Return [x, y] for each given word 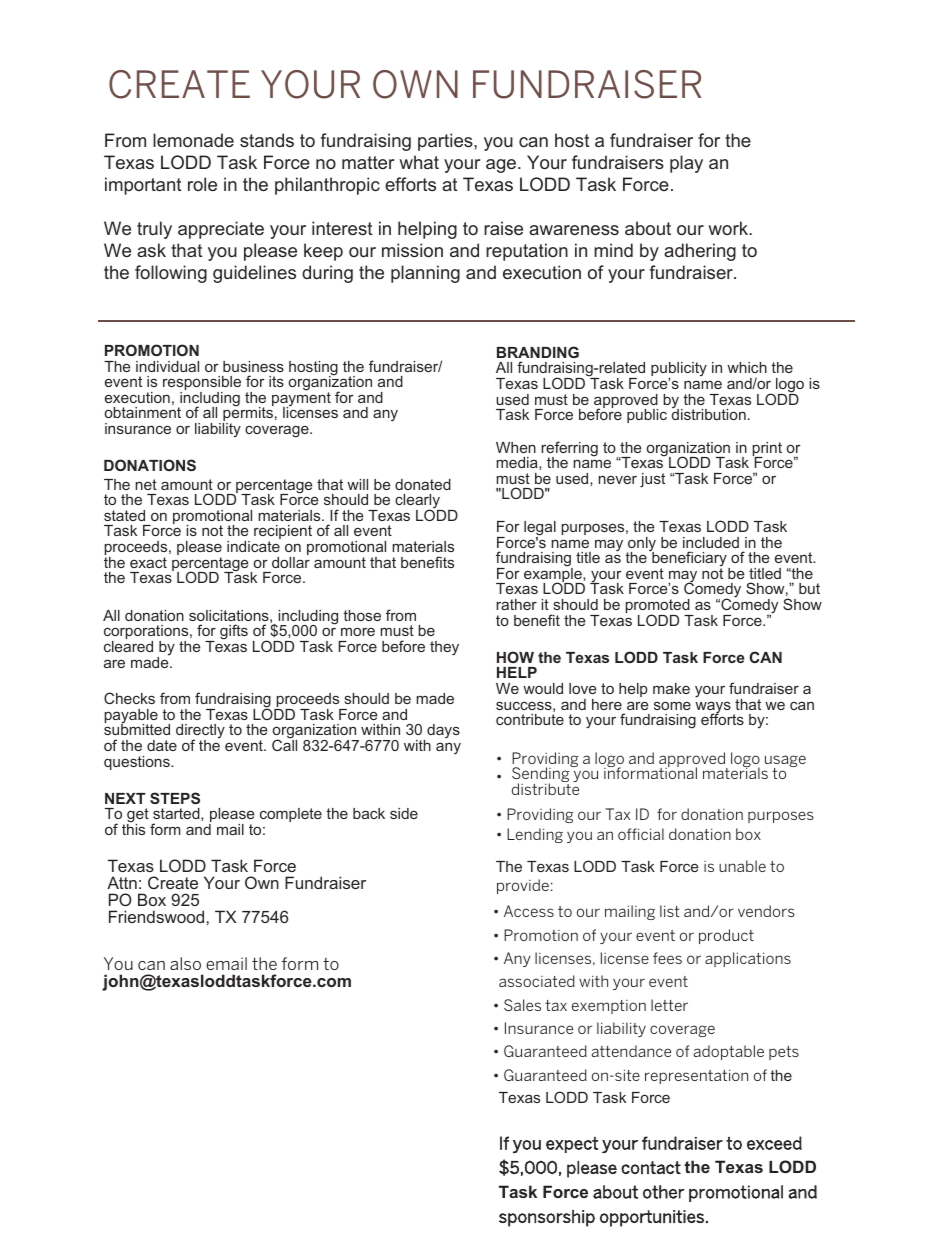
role [202, 184]
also [185, 963]
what [419, 162]
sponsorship [547, 1218]
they [444, 648]
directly [200, 733]
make [671, 688]
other [663, 1192]
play [686, 164]
